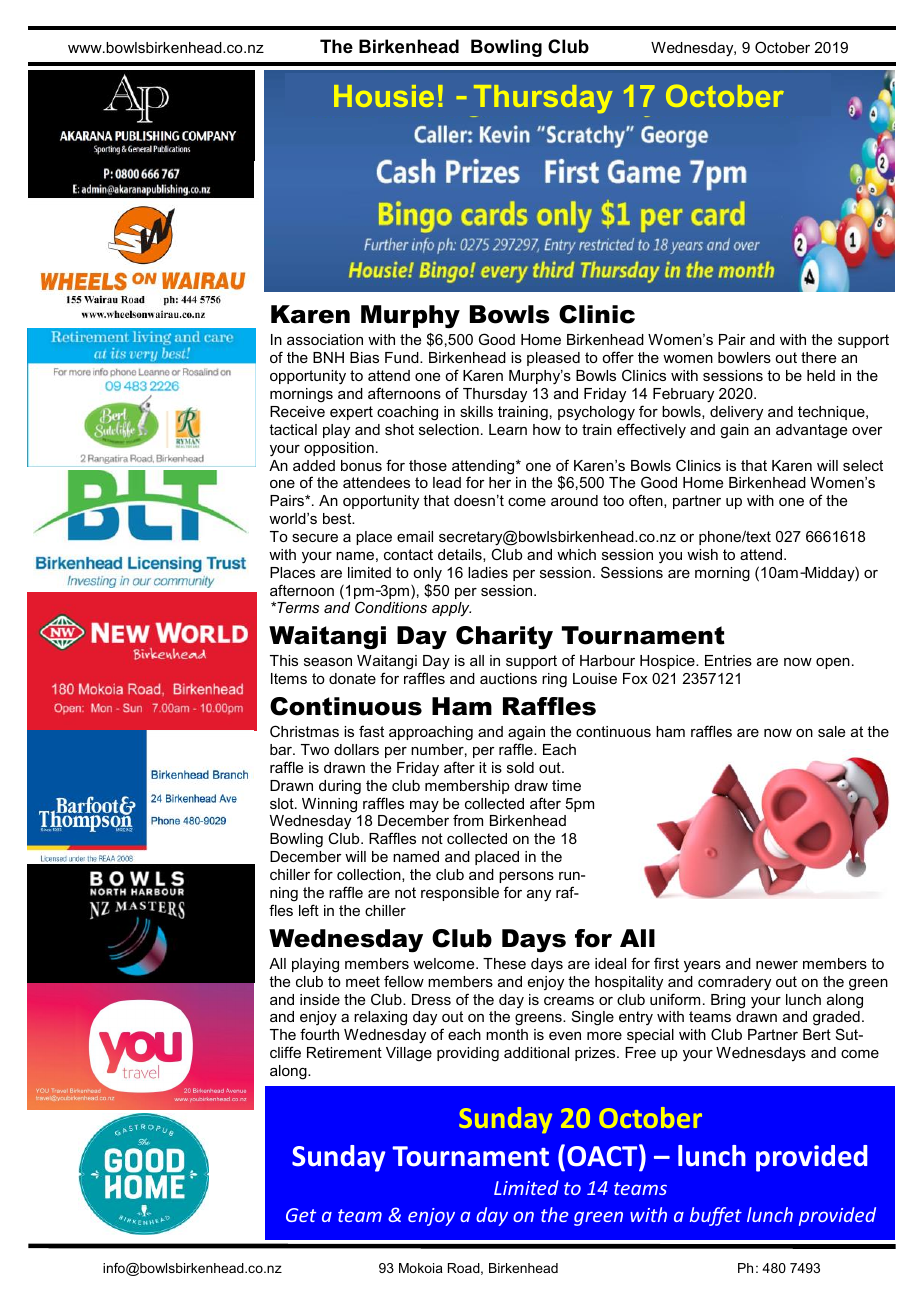  I want to click on Get, so click(301, 1215).
